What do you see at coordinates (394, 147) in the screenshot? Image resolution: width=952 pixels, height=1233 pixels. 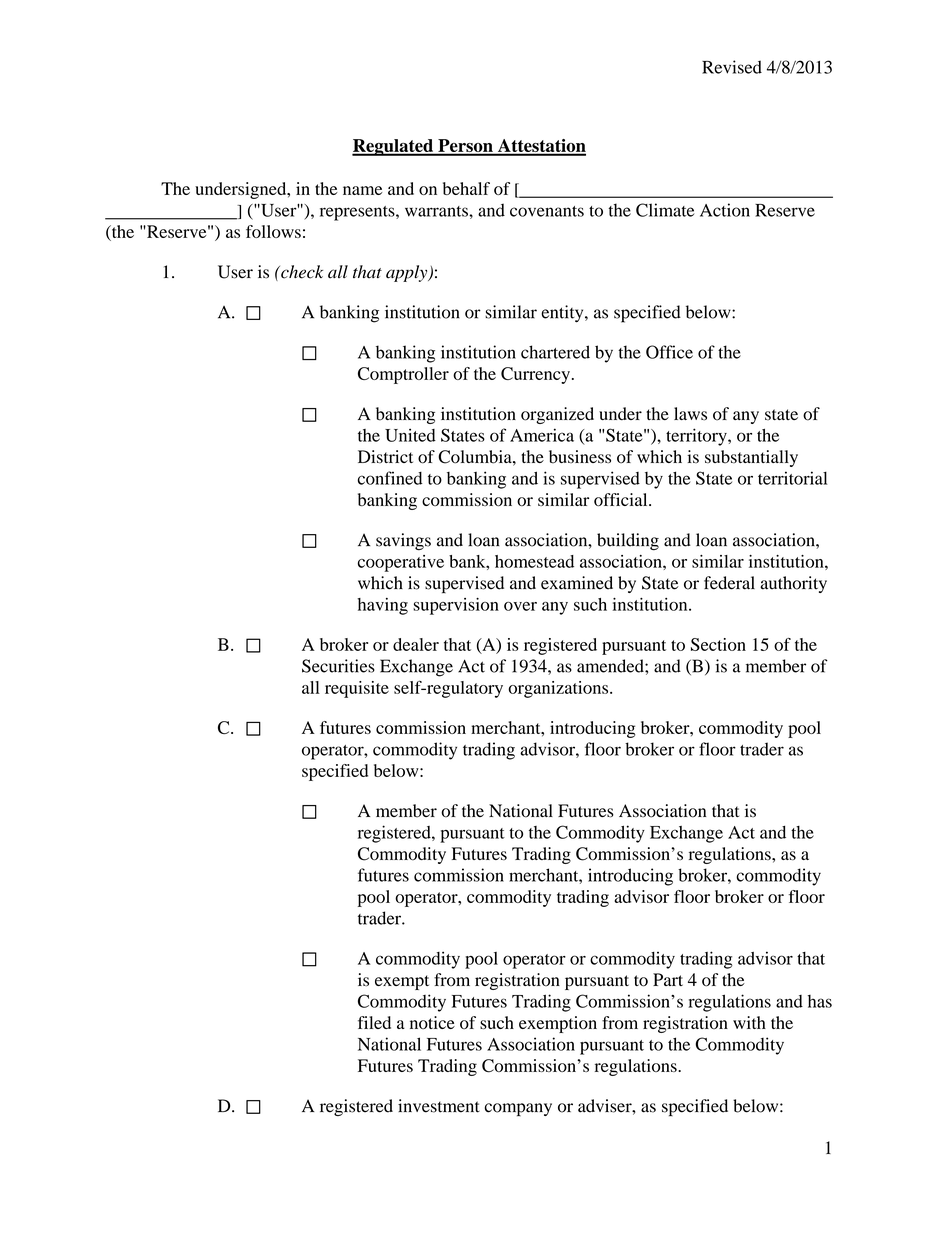 I see `Regulated` at bounding box center [394, 147].
